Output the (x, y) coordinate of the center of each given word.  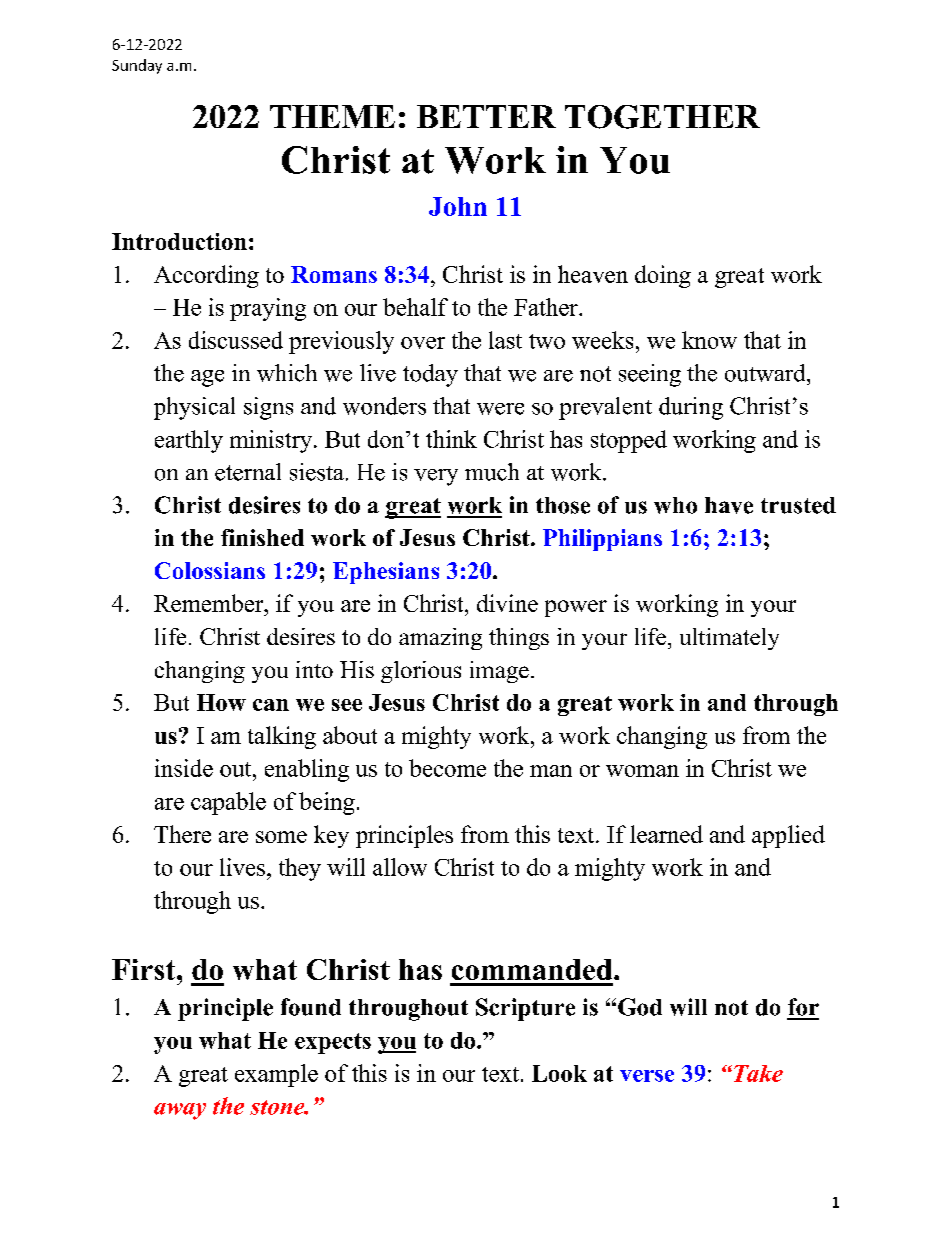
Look (559, 1073)
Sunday (137, 66)
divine (507, 603)
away (180, 1111)
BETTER (486, 116)
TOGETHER (662, 117)
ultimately (729, 639)
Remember (210, 603)
